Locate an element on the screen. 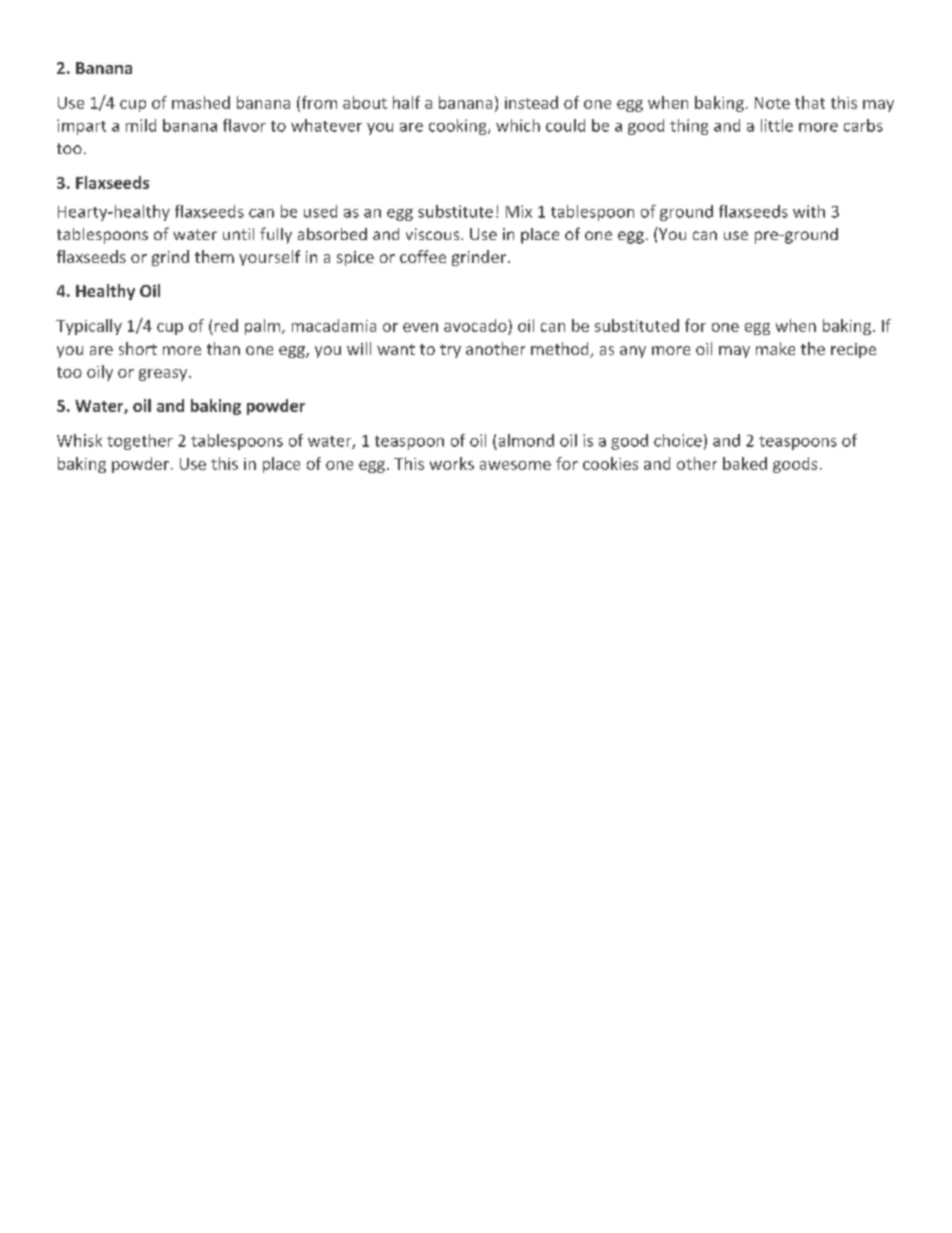 This screenshot has height=1233, width=952. works is located at coordinates (452, 463).
